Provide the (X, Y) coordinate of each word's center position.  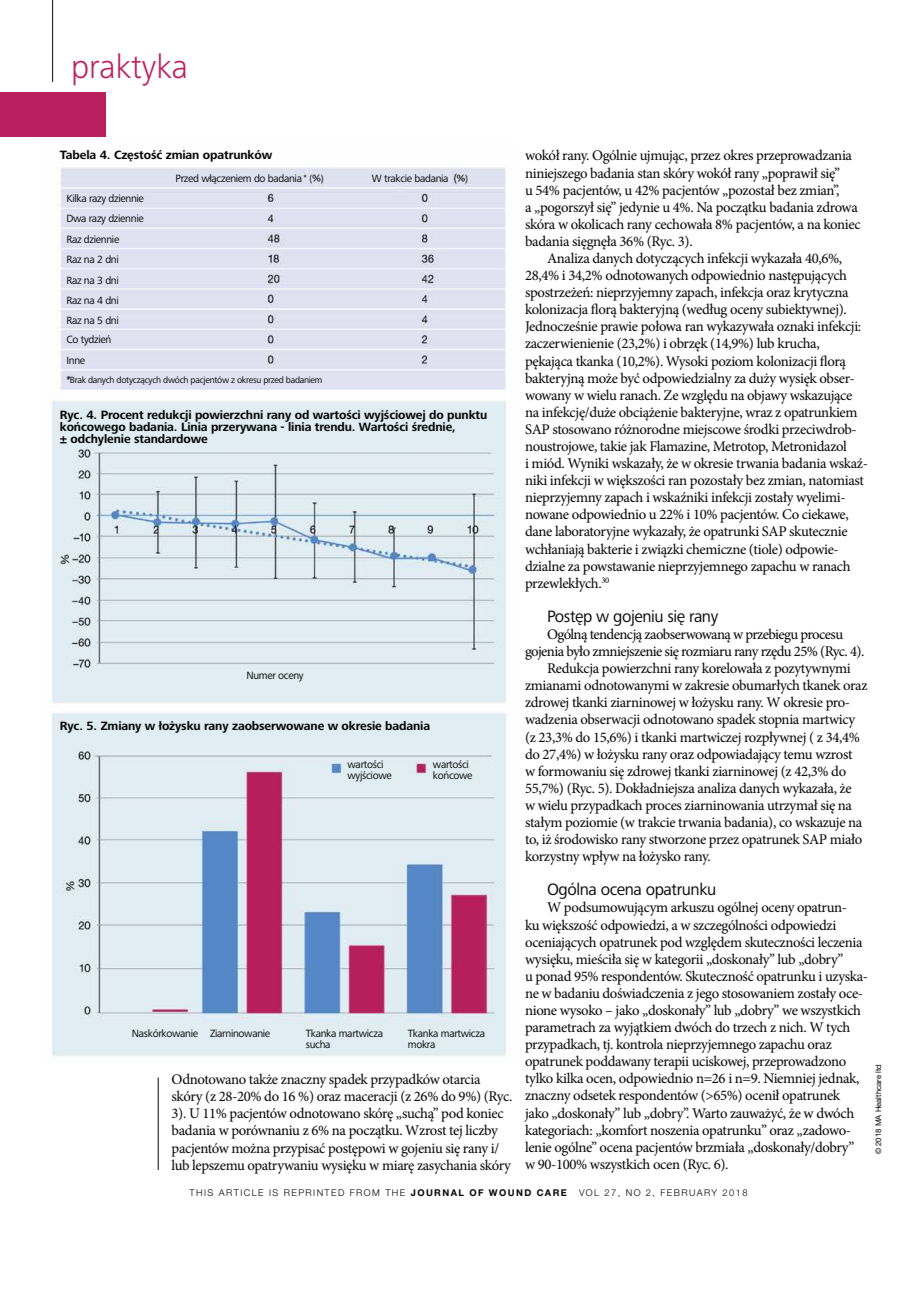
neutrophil (446, 962)
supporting (690, 432)
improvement (699, 362)
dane (538, 530)
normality (556, 654)
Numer (261, 675)
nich (792, 1026)
